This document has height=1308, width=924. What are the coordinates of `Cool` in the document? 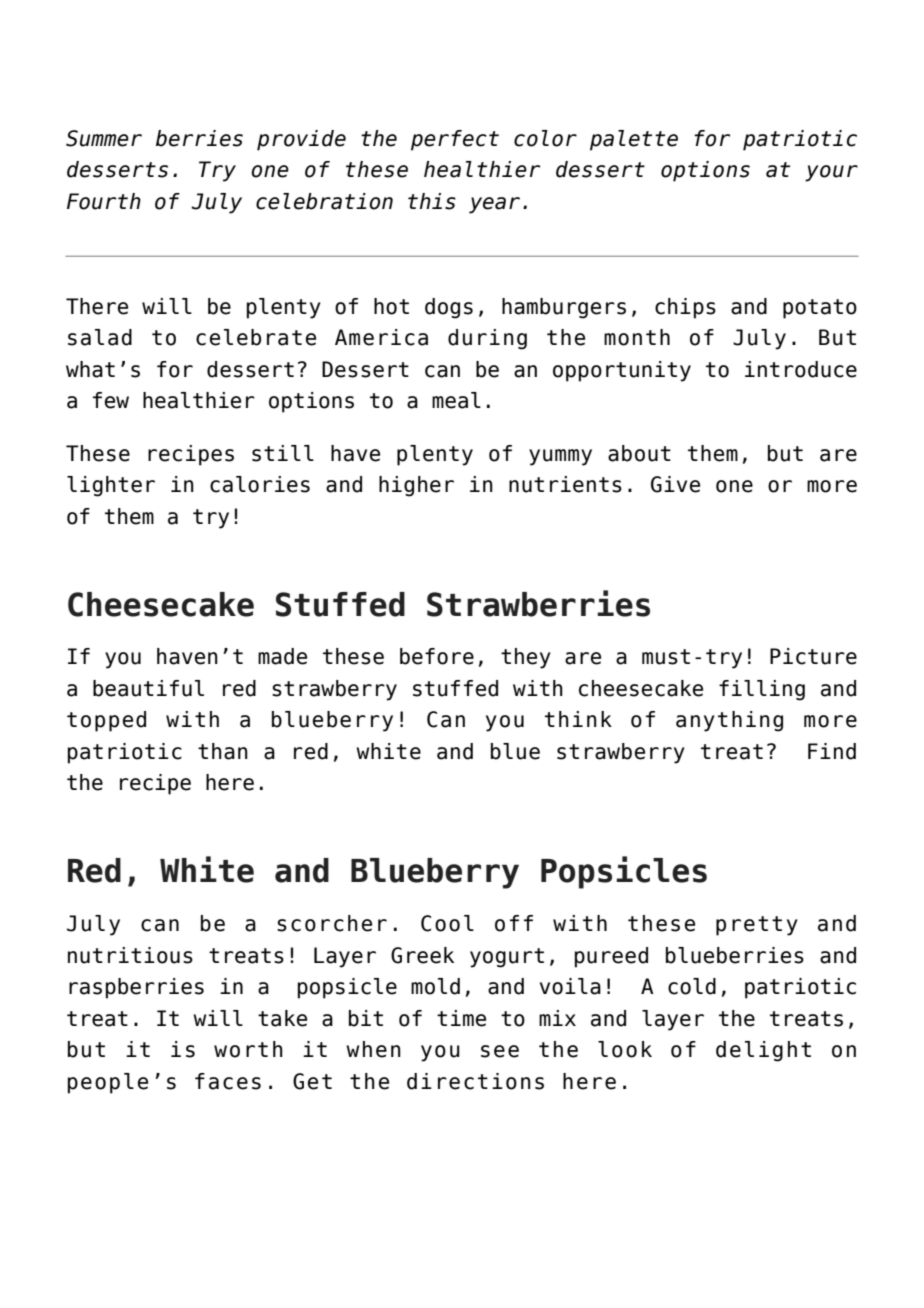 It's located at (447, 923).
